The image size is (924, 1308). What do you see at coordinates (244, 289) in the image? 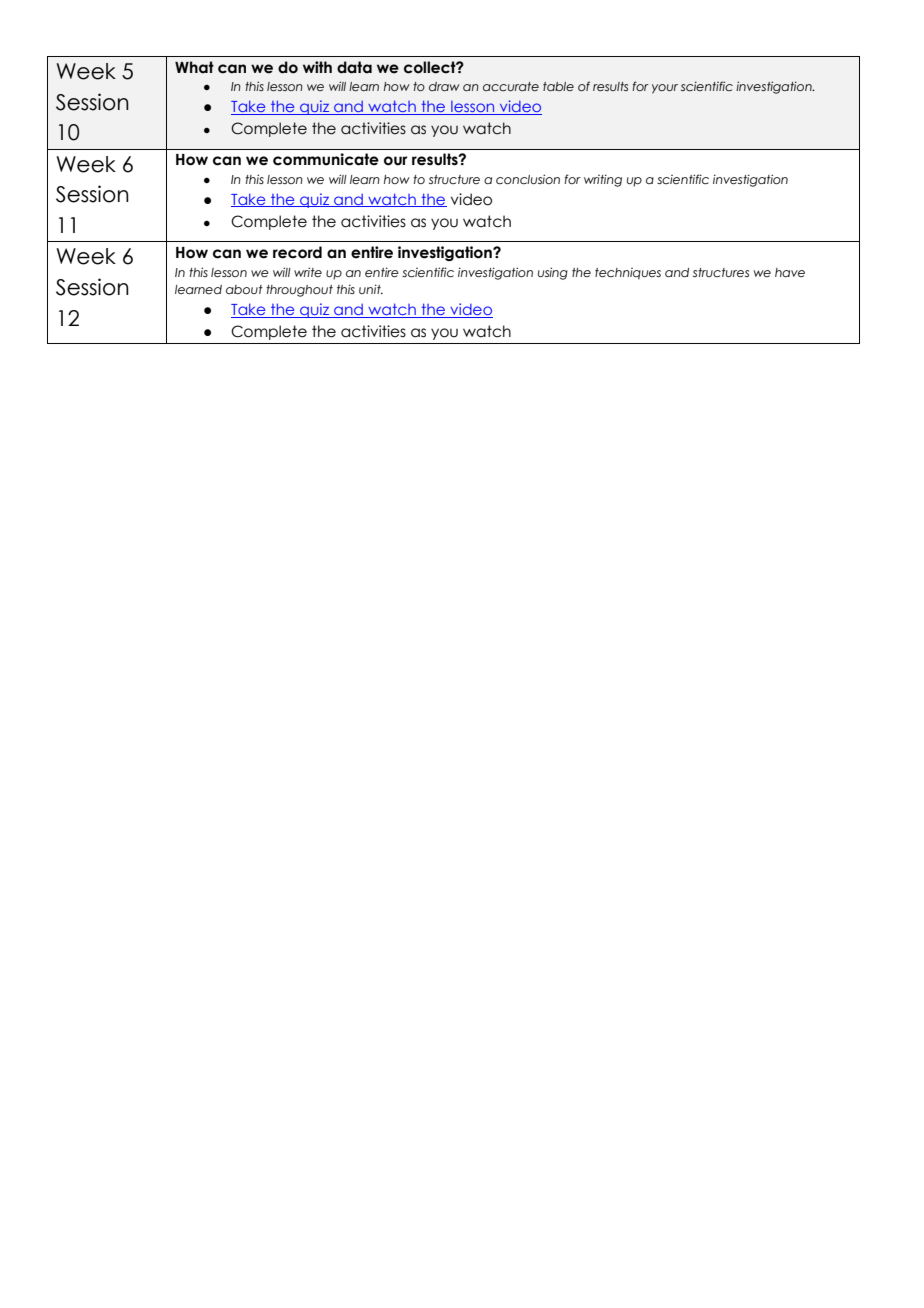
I see `about` at bounding box center [244, 289].
